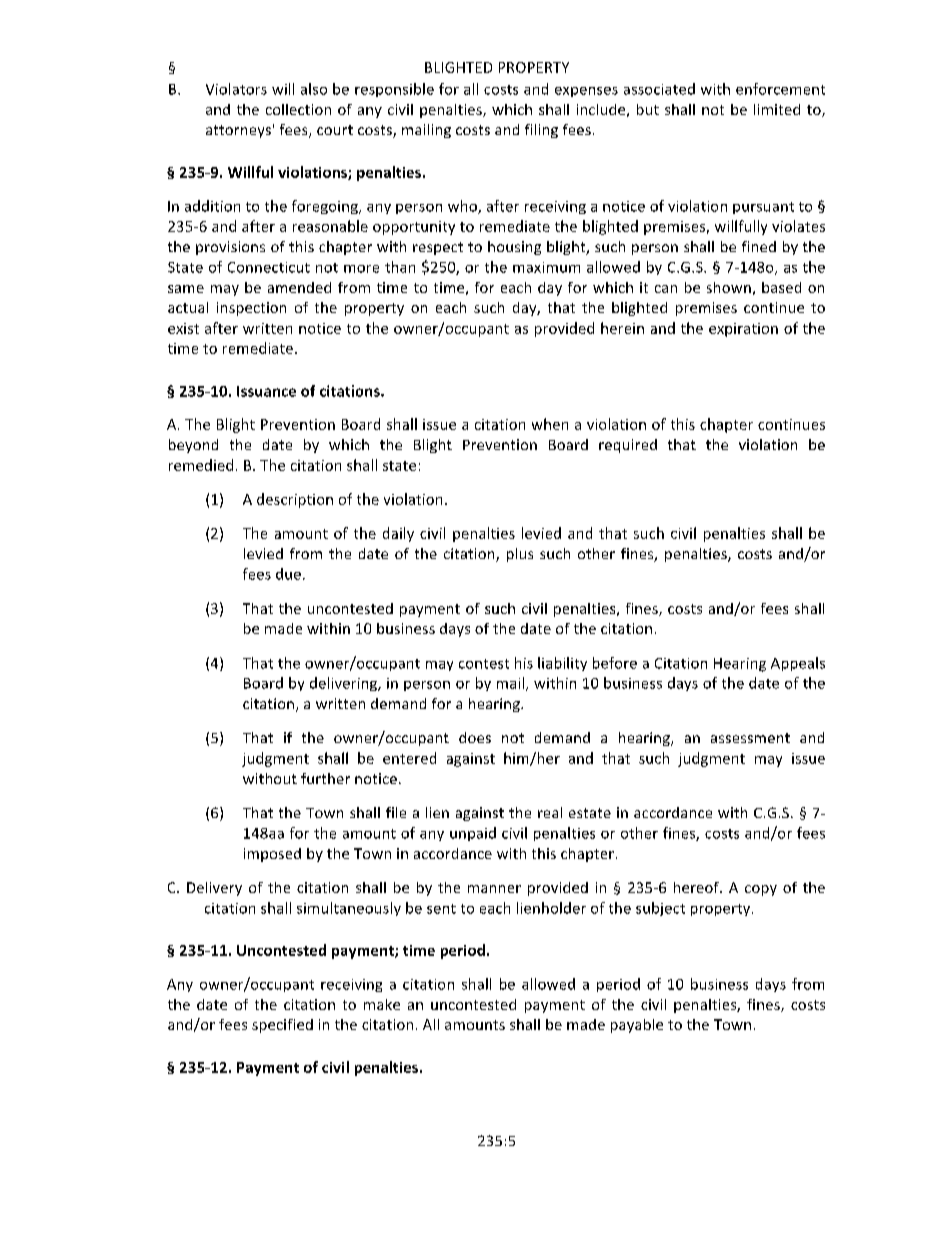 This page has height=1233, width=952. I want to click on Appeals, so click(798, 664).
